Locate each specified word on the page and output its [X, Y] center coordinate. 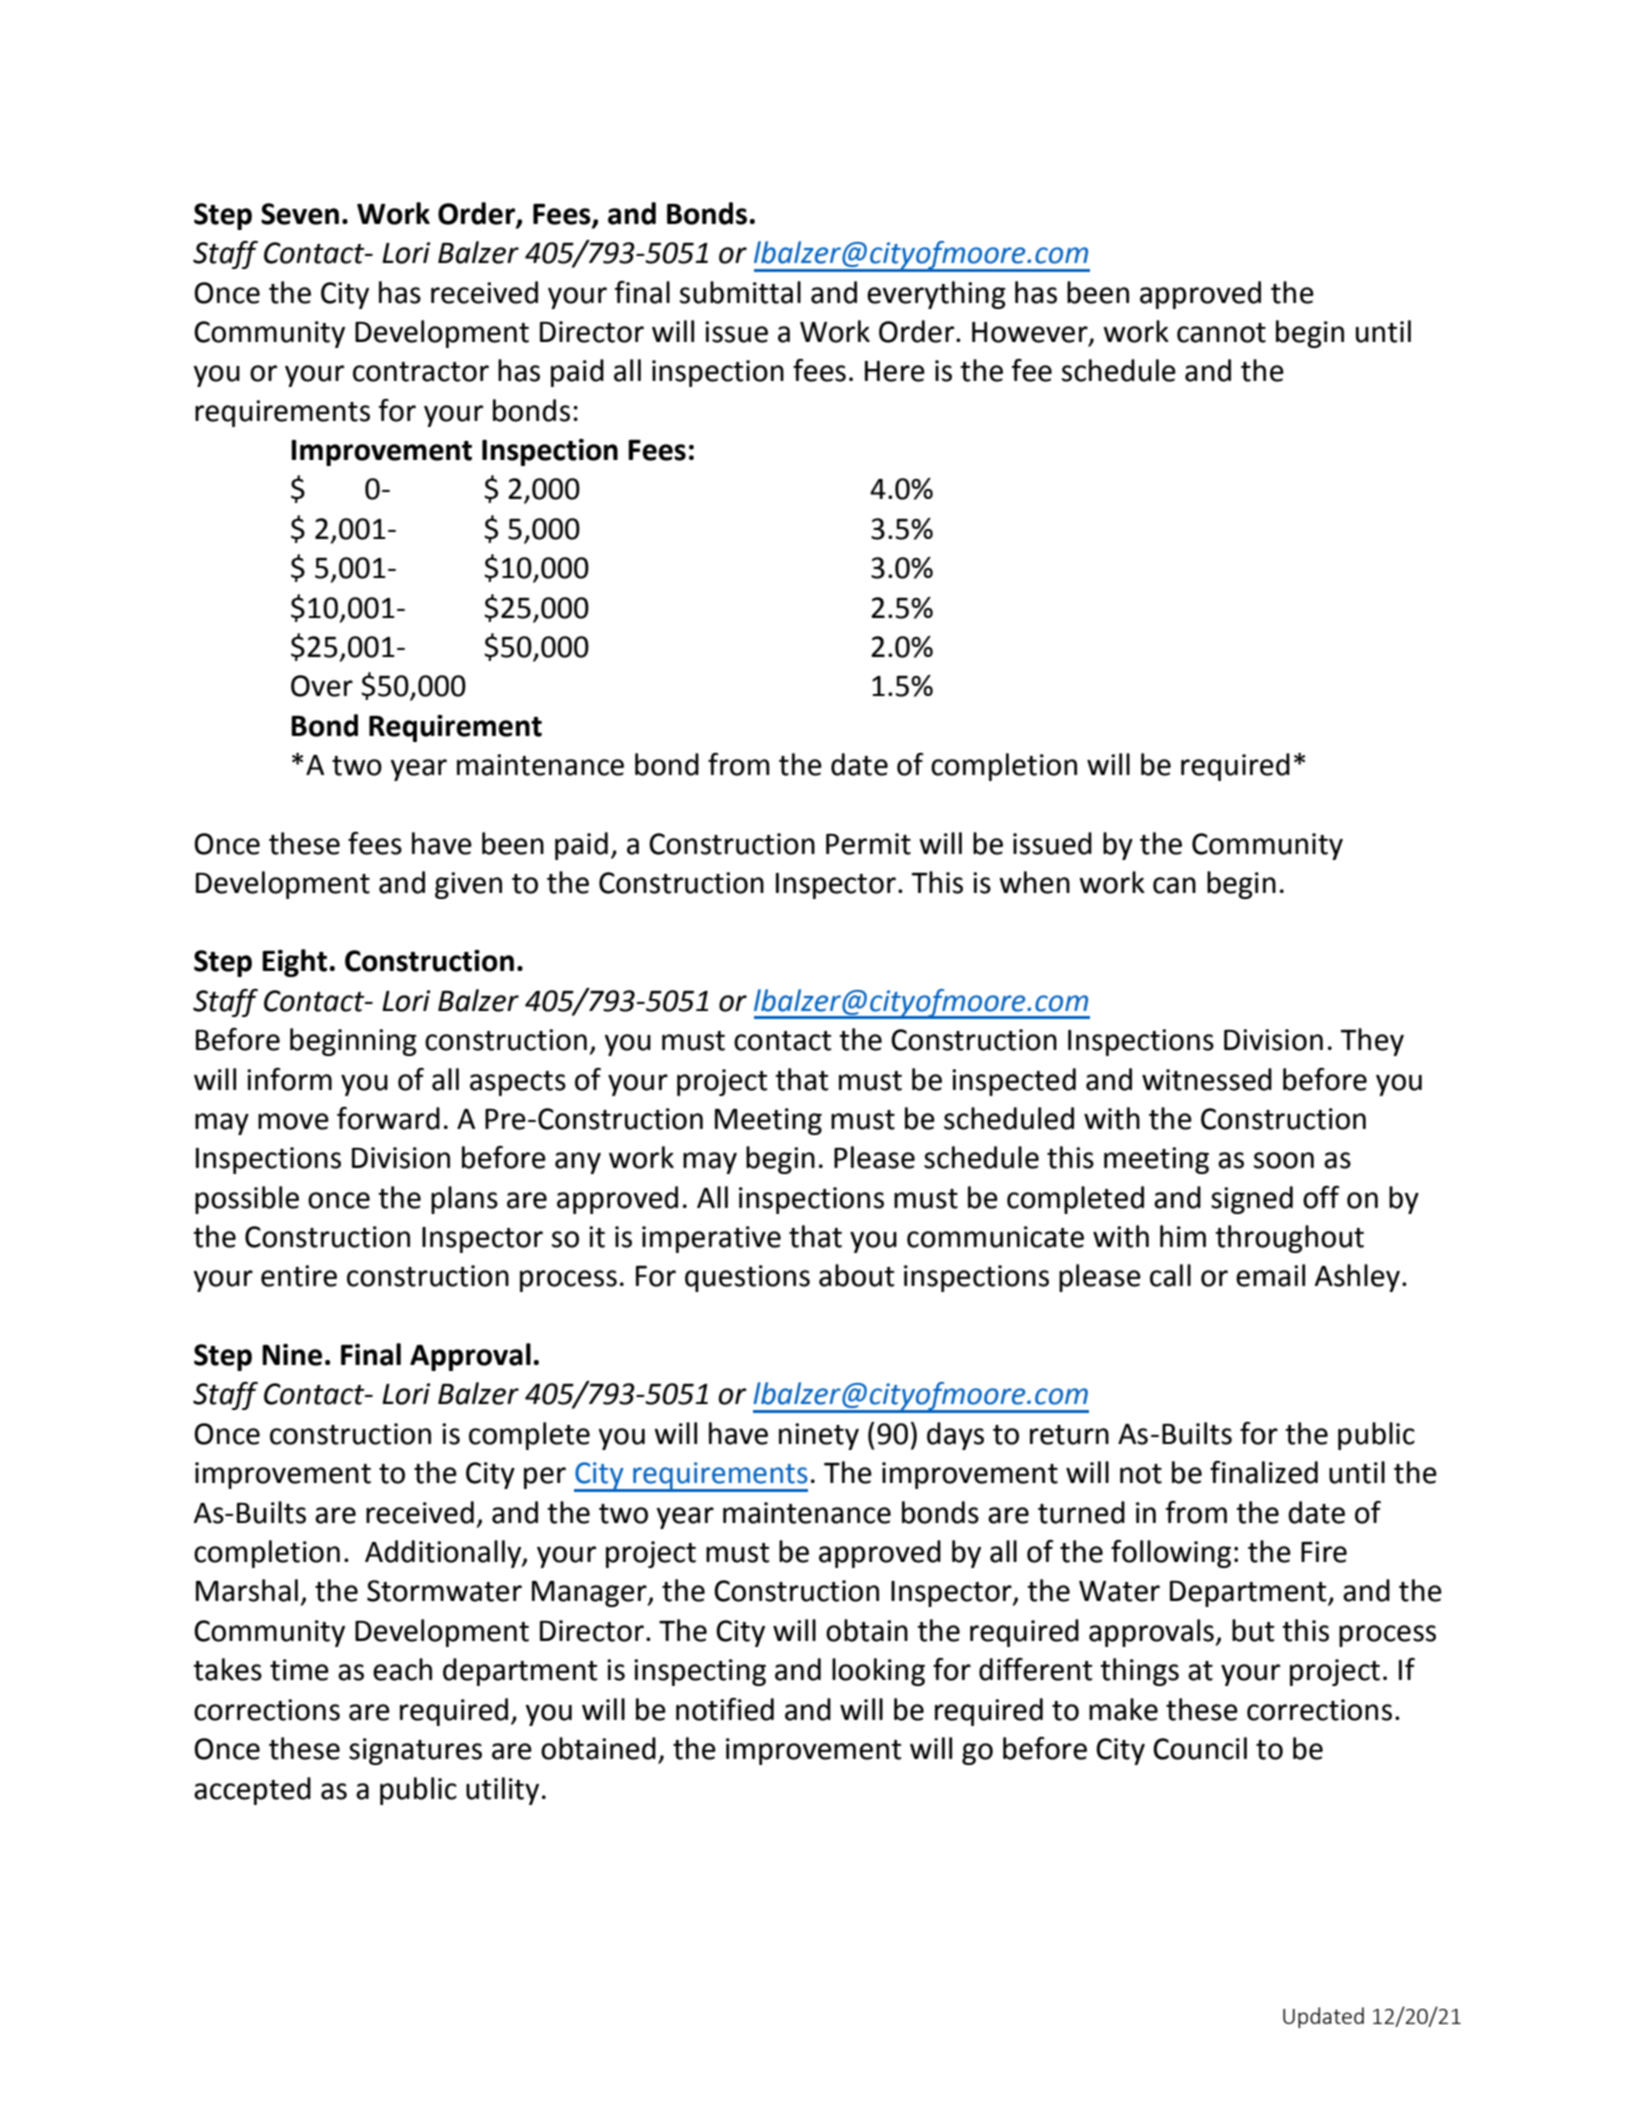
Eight [294, 963]
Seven [300, 214]
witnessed [1207, 1079]
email [1270, 1275]
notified [725, 1709]
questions [747, 1278]
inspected [1014, 1082]
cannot [1221, 333]
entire [299, 1276]
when [1034, 882]
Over [322, 686]
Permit [868, 844]
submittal [740, 292]
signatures [415, 1751]
